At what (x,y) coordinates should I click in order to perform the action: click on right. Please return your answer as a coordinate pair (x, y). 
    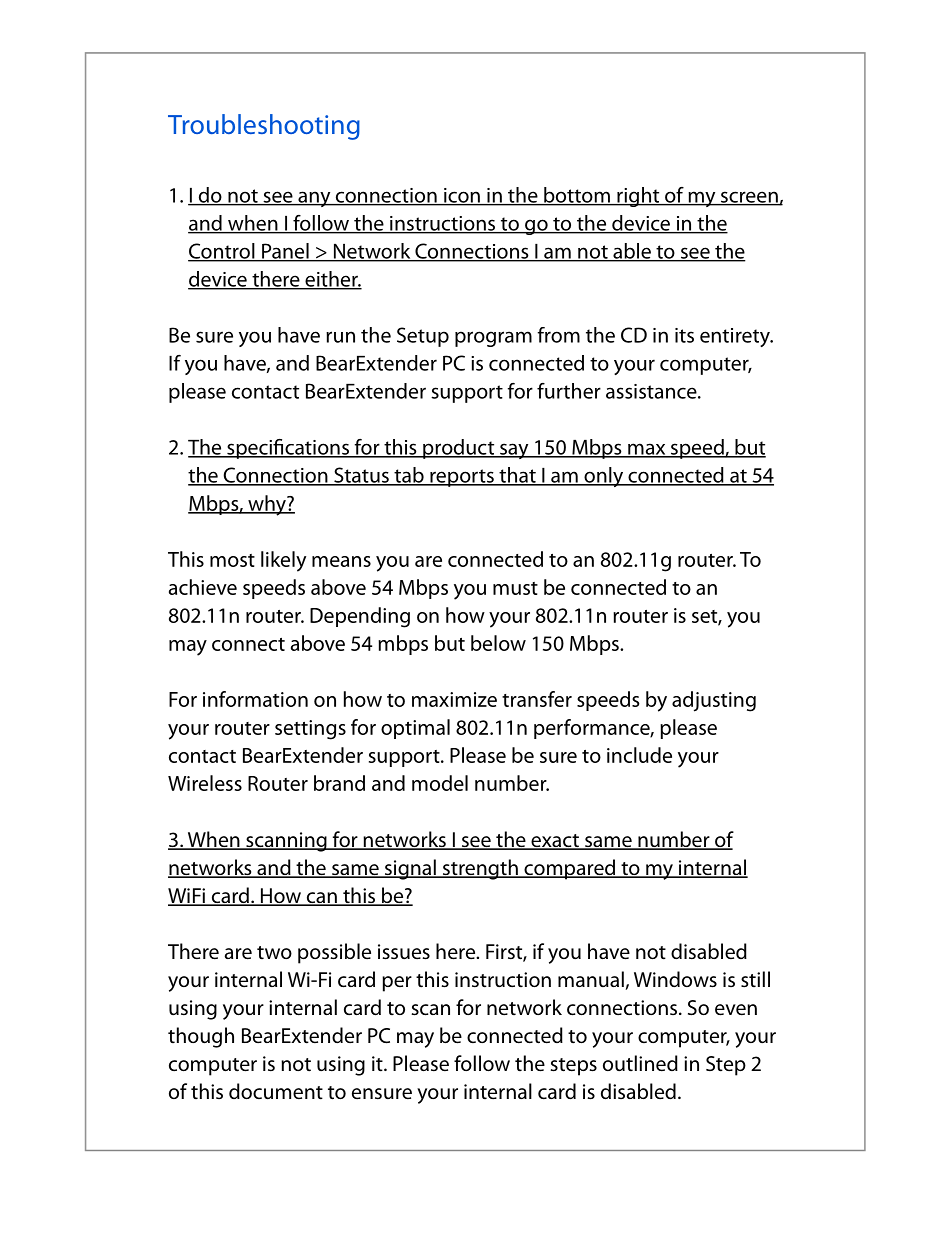
    Looking at the image, I should click on (638, 197).
